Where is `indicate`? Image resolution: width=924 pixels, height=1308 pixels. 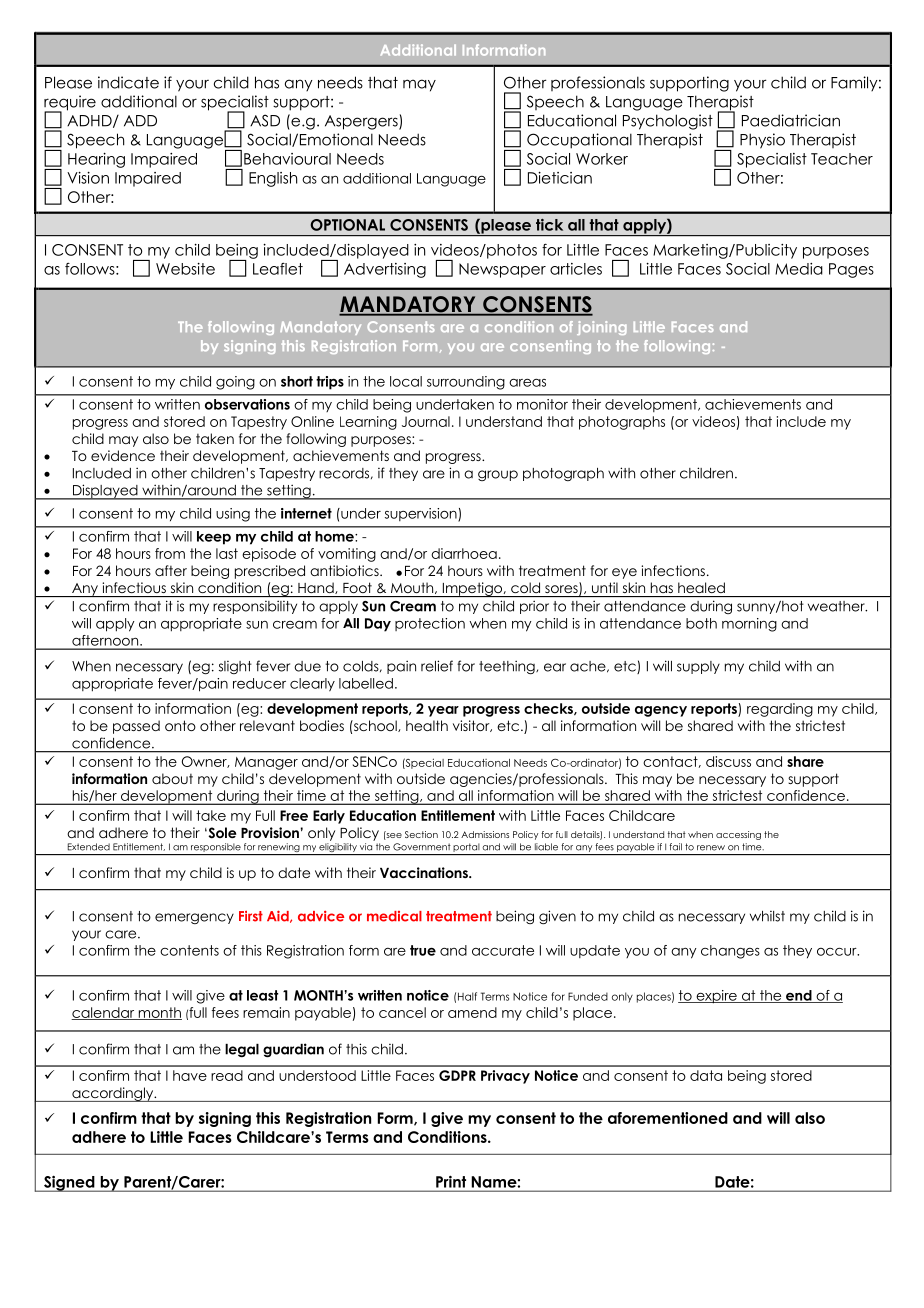
indicate is located at coordinates (128, 82).
